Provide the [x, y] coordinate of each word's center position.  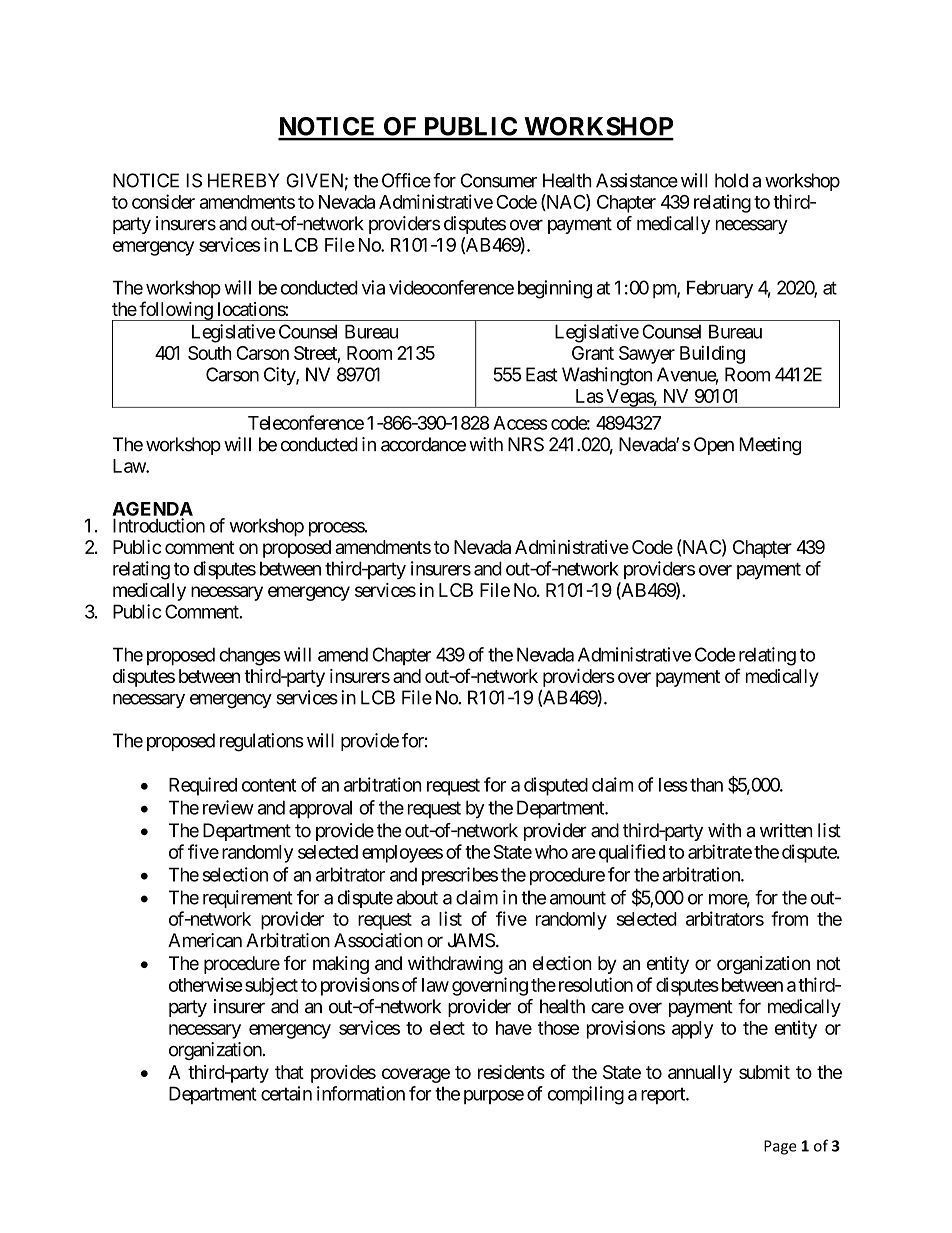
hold [731, 180]
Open [714, 446]
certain [286, 1093]
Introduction [159, 525]
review [228, 807]
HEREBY [244, 180]
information [361, 1093]
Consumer [499, 180]
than [706, 785]
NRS [526, 444]
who [551, 852]
